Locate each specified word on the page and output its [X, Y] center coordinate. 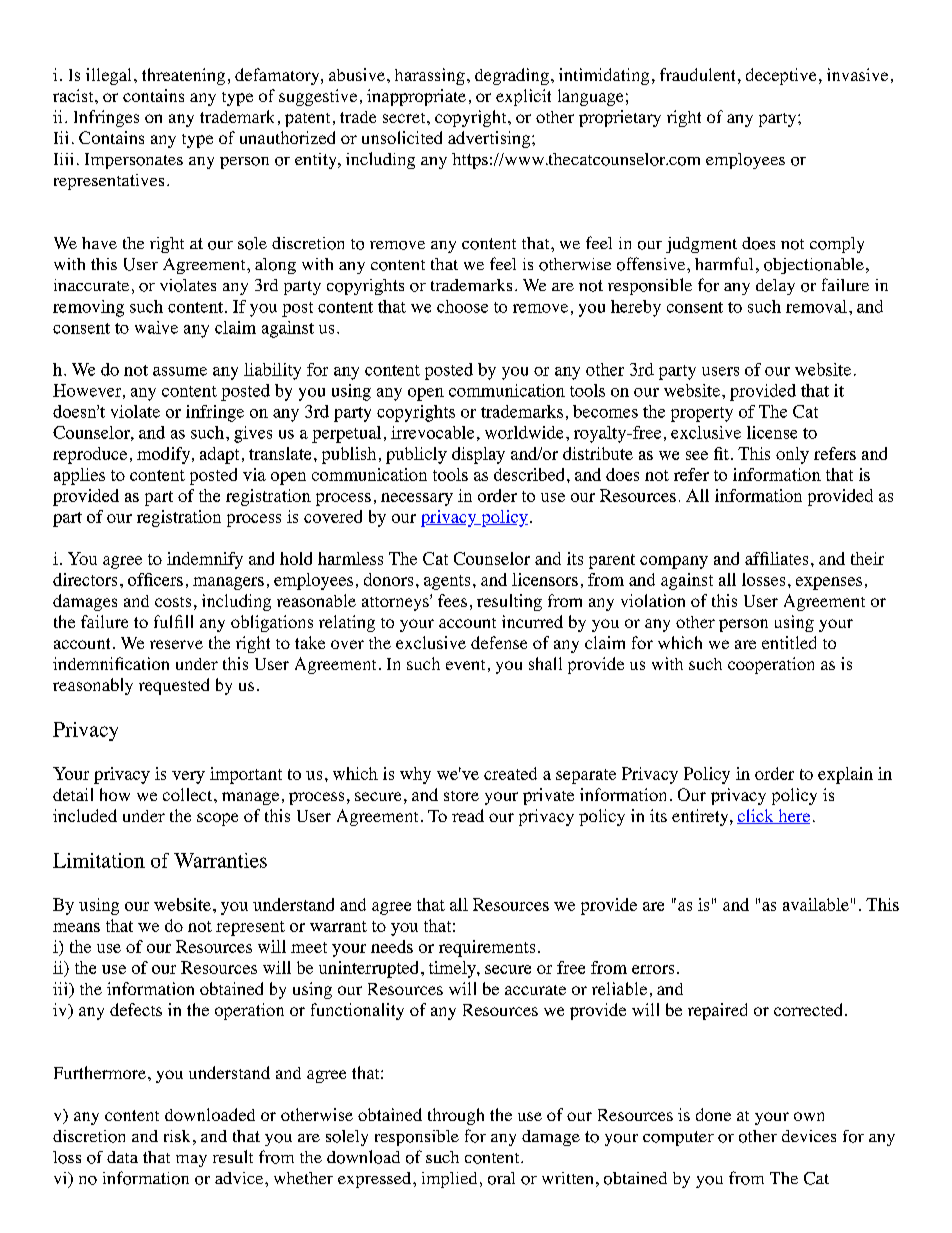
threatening [183, 76]
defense [499, 642]
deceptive [781, 76]
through [456, 1116]
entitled [789, 642]
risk [177, 1136]
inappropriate [416, 97]
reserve [176, 644]
